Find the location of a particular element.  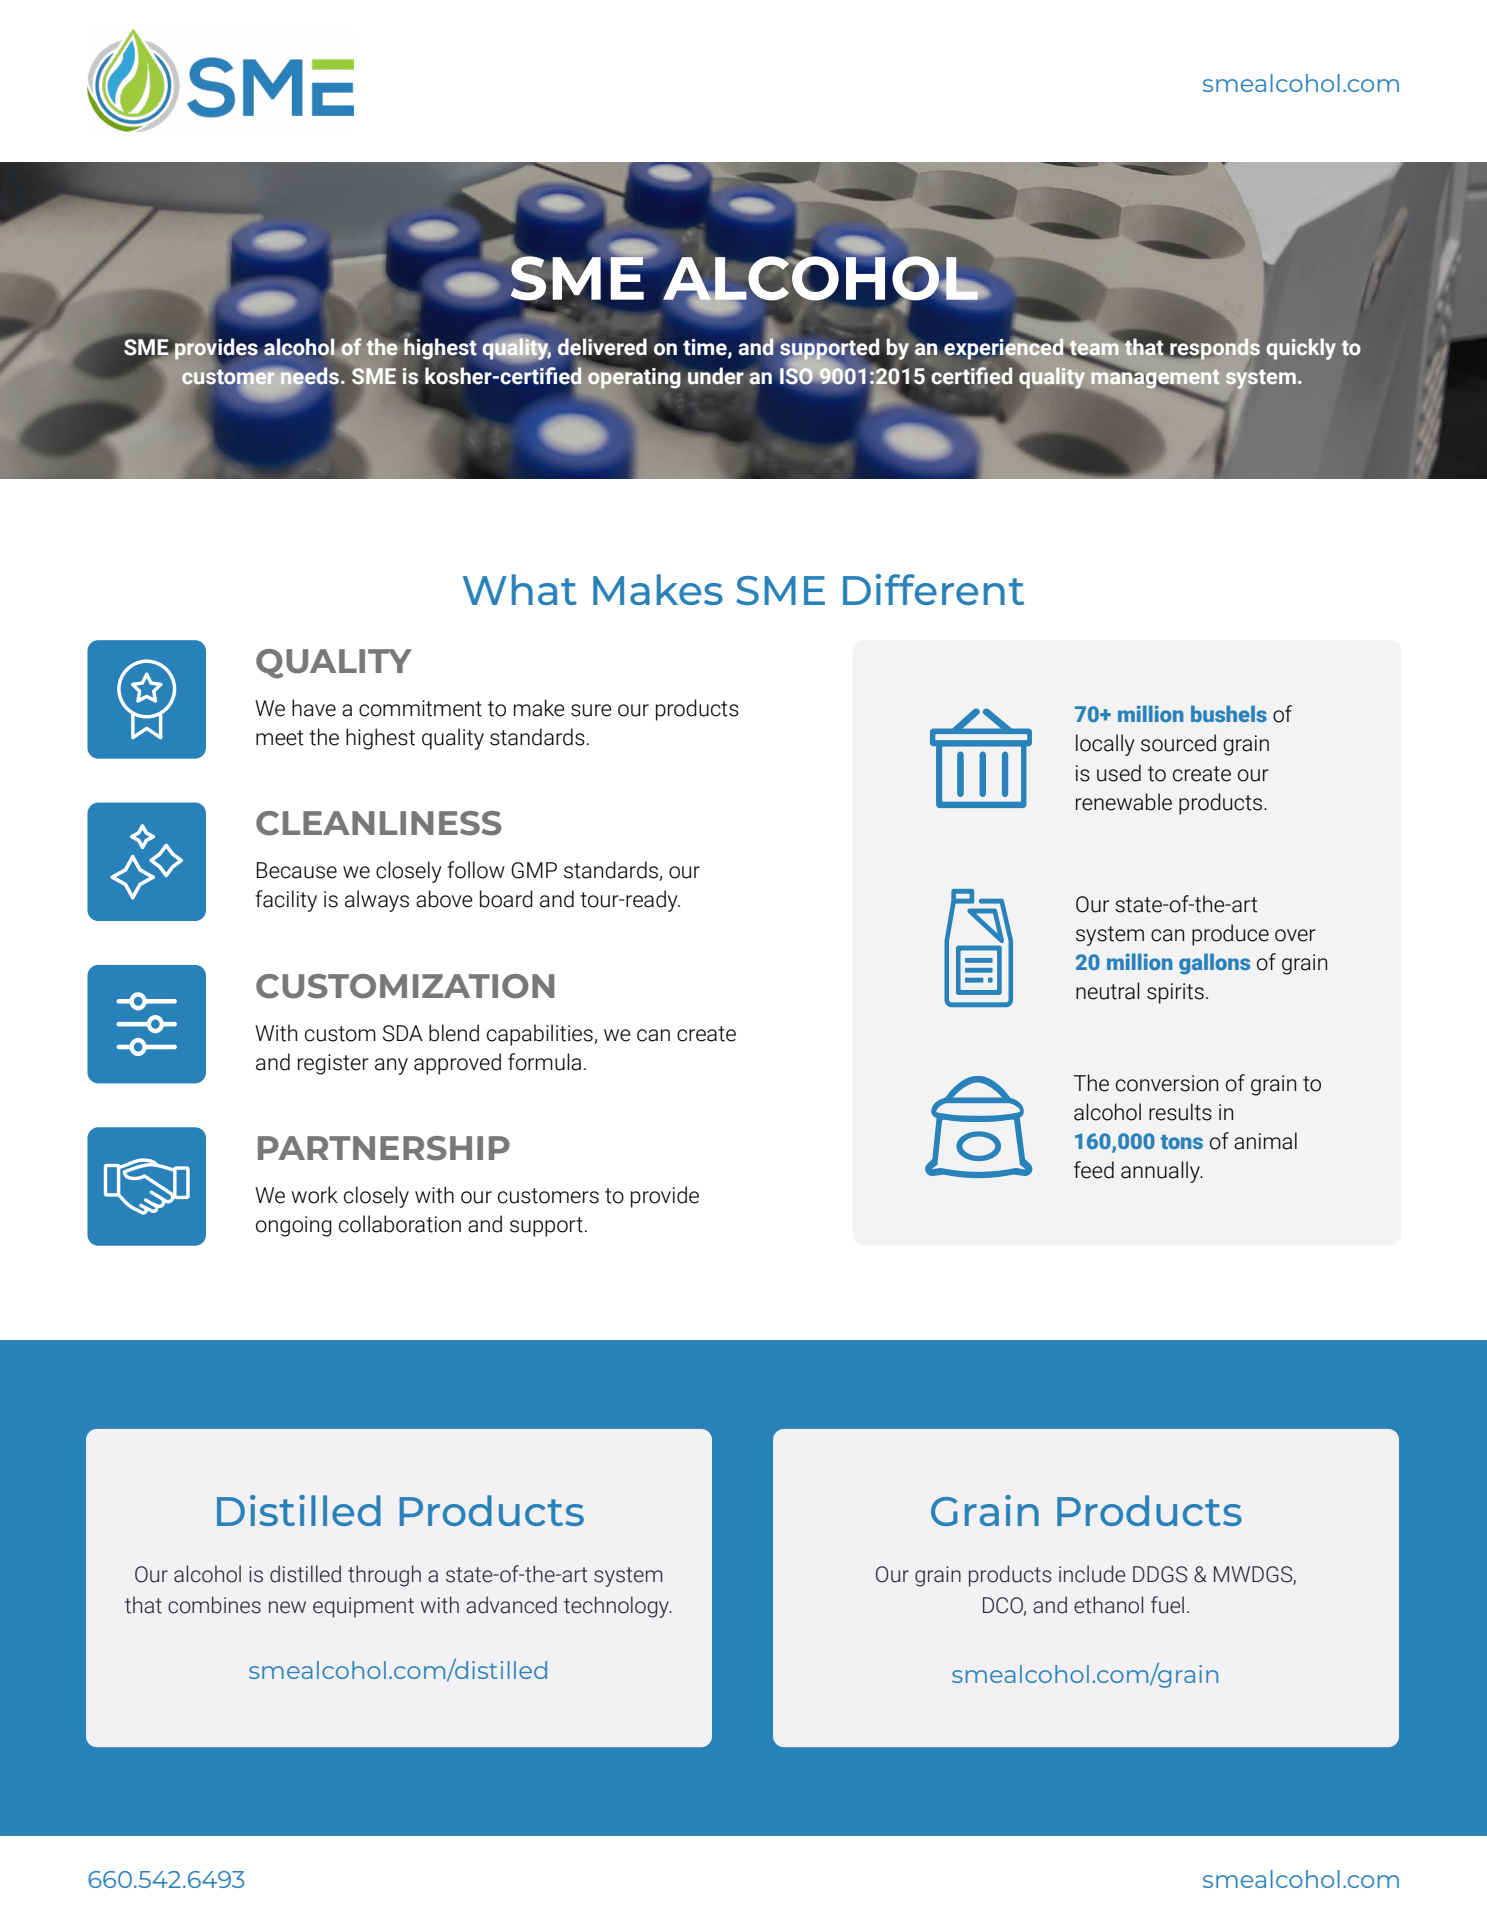

sure is located at coordinates (591, 710).
